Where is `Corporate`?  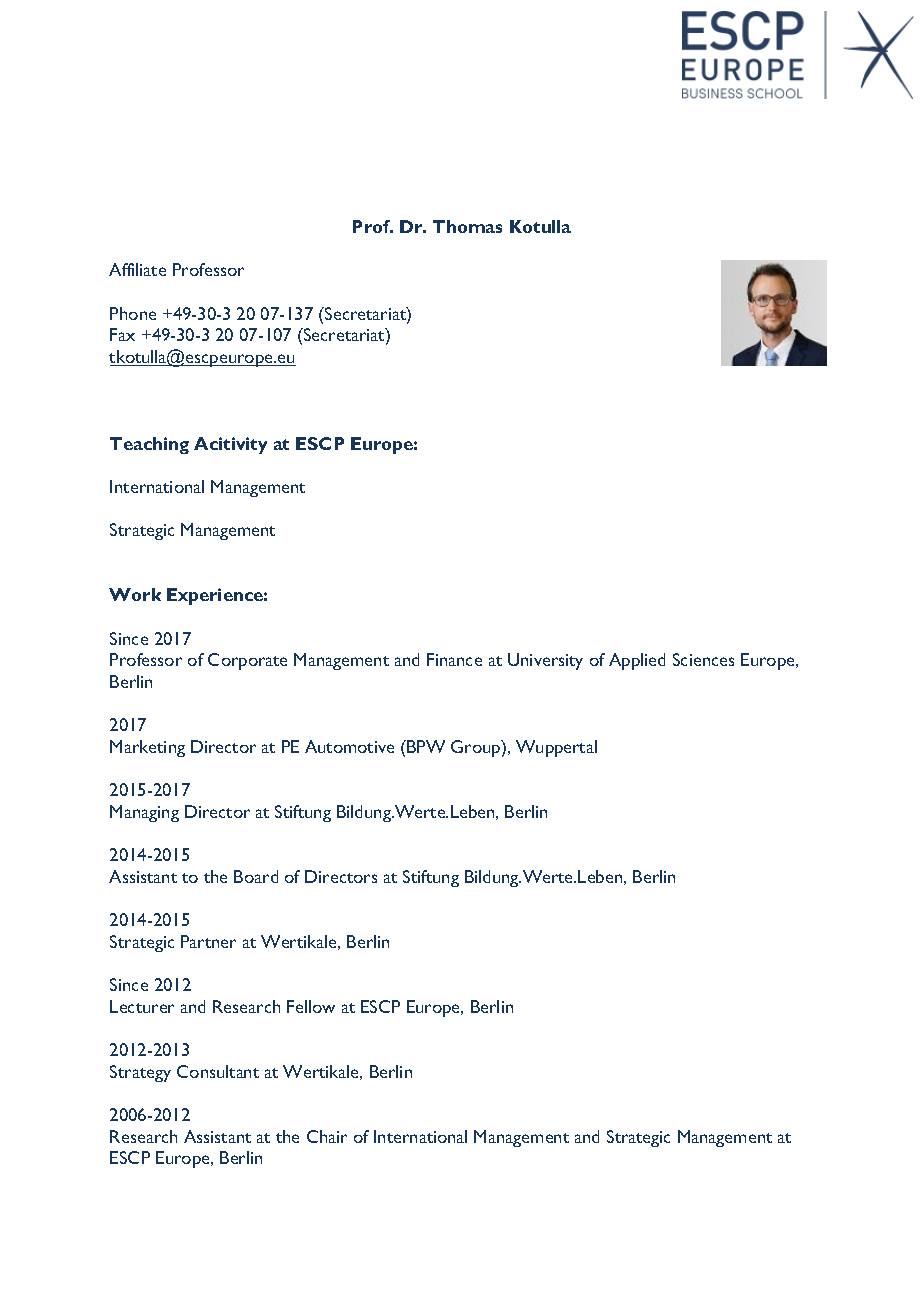 Corporate is located at coordinates (247, 661).
